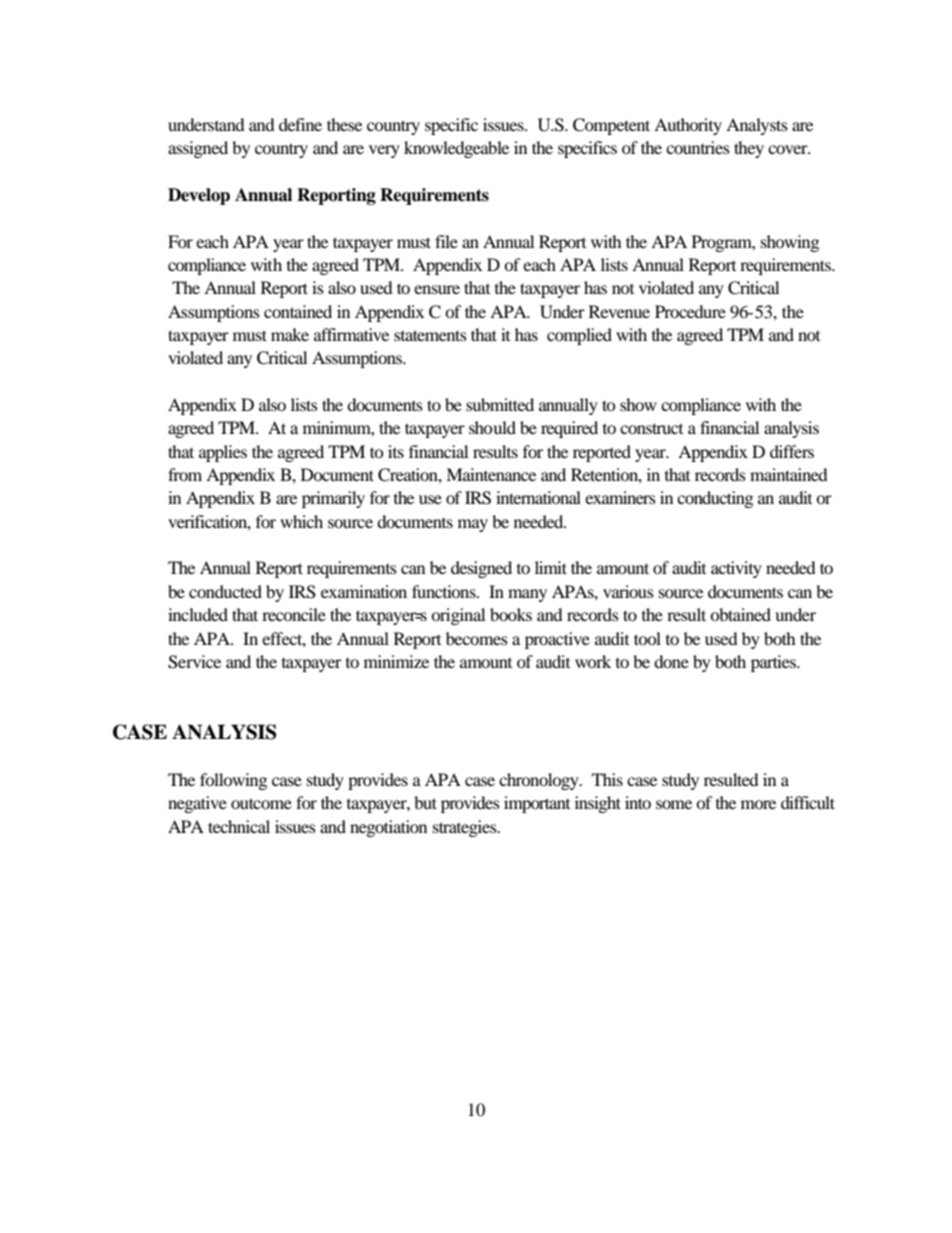 The height and width of the screenshot is (1233, 952). Describe the element at coordinates (225, 591) in the screenshot. I see `conducted` at that location.
